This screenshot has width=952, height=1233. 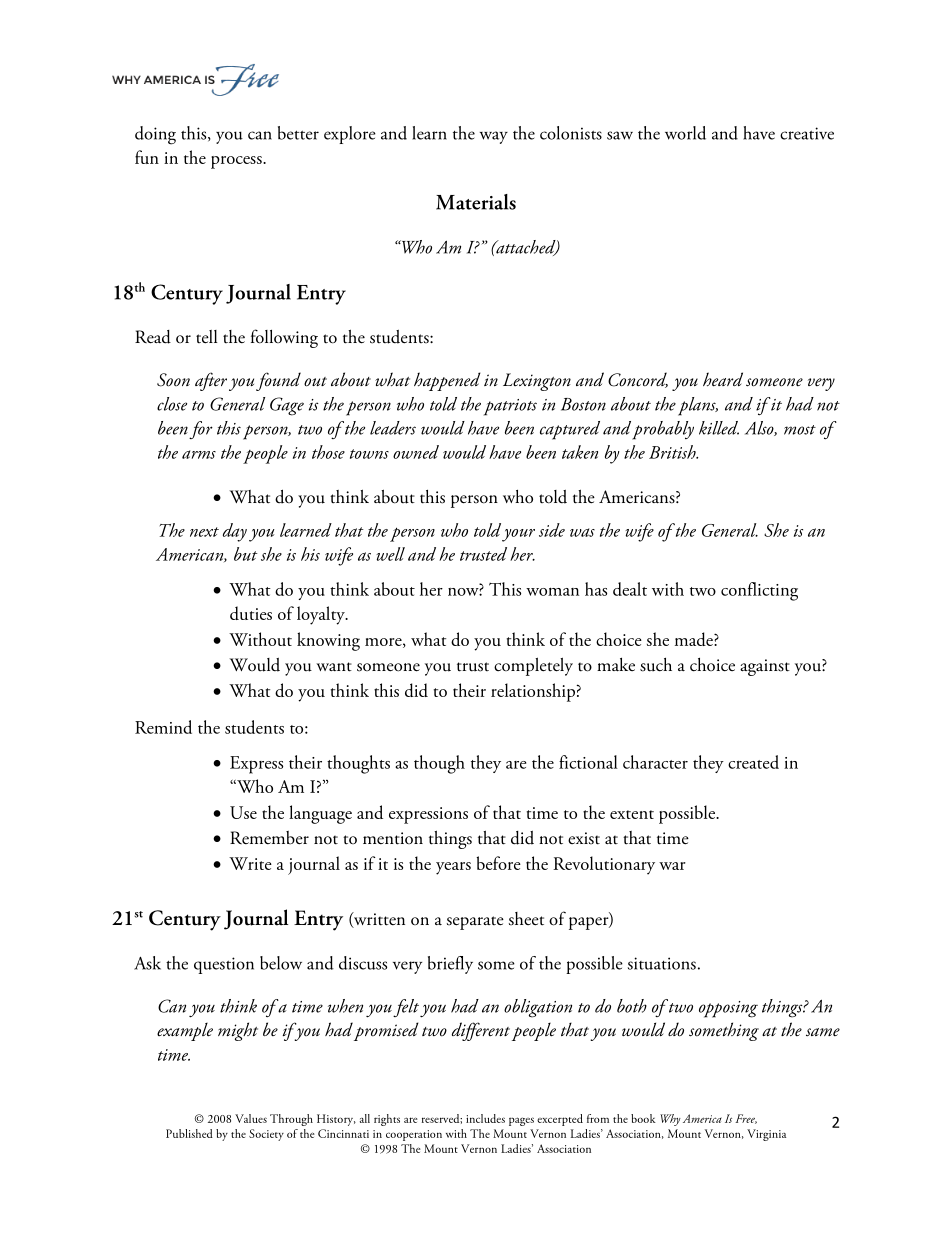 I want to click on completely, so click(x=533, y=666).
